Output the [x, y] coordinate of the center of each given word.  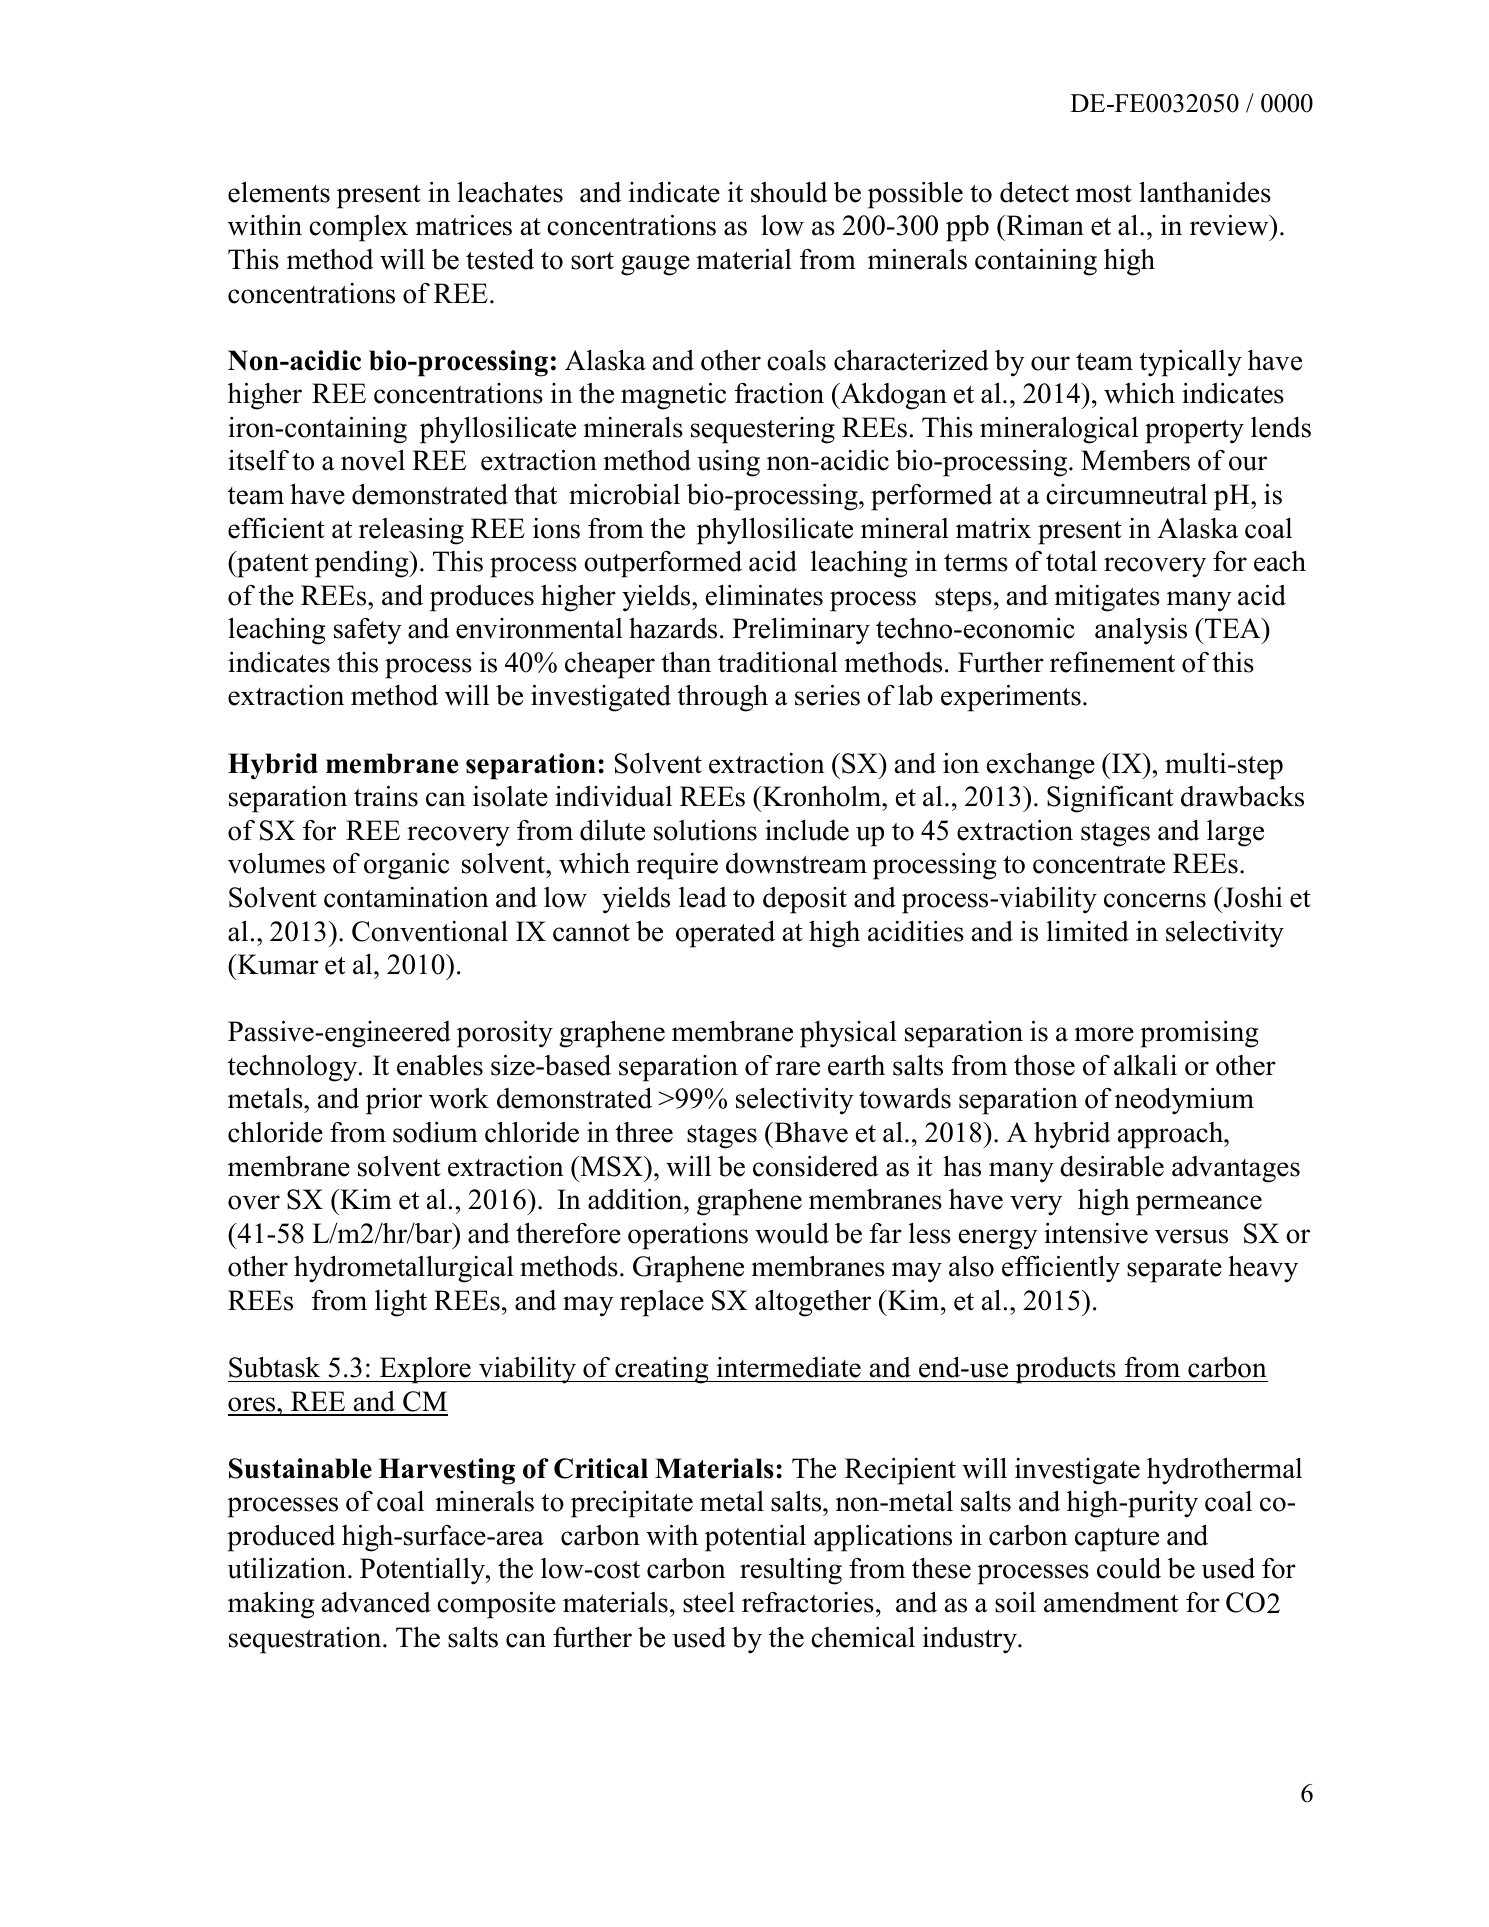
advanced [376, 1602]
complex [358, 228]
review [1230, 225]
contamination [406, 897]
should [789, 192]
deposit [805, 900]
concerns [1155, 900]
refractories [808, 1602]
